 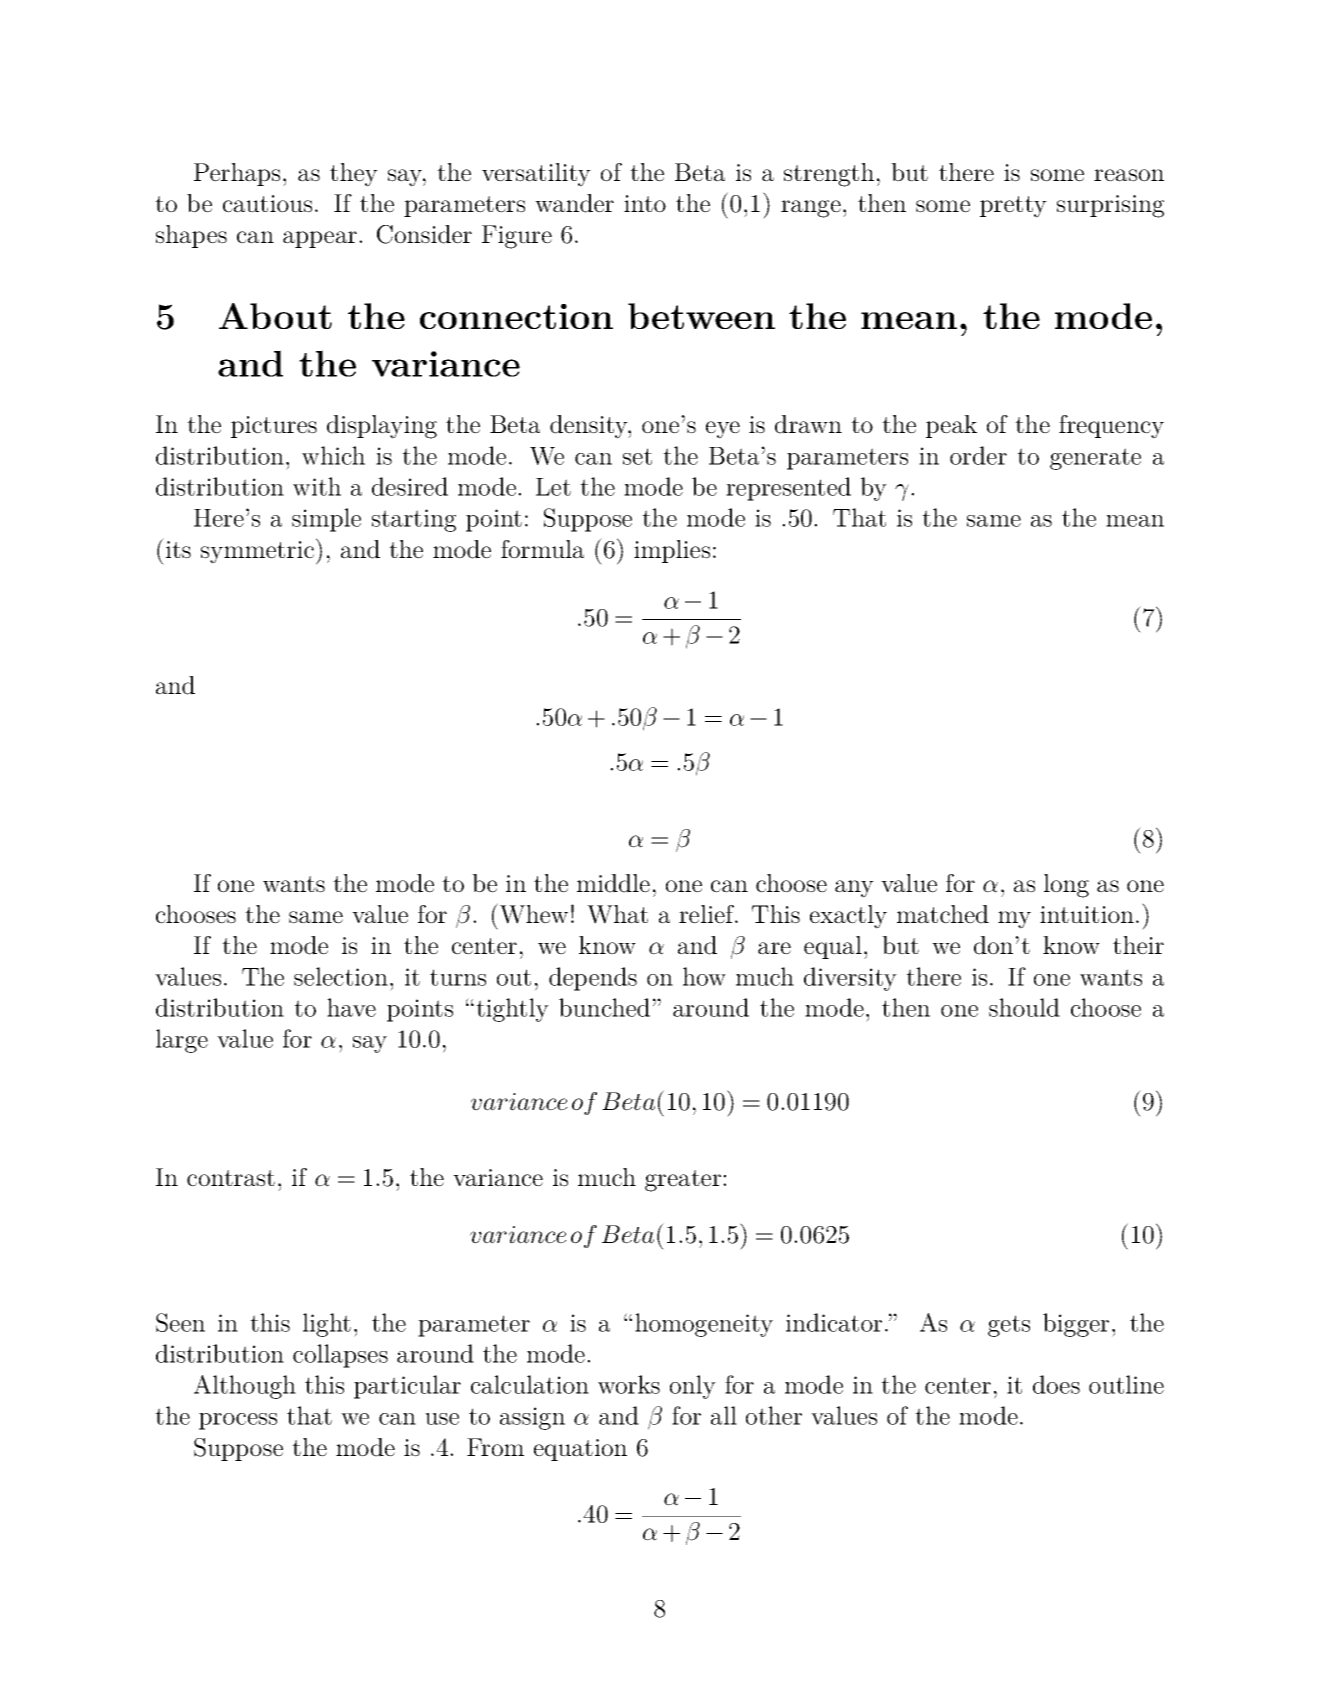 What do you see at coordinates (341, 976) in the screenshot?
I see `selection` at bounding box center [341, 976].
